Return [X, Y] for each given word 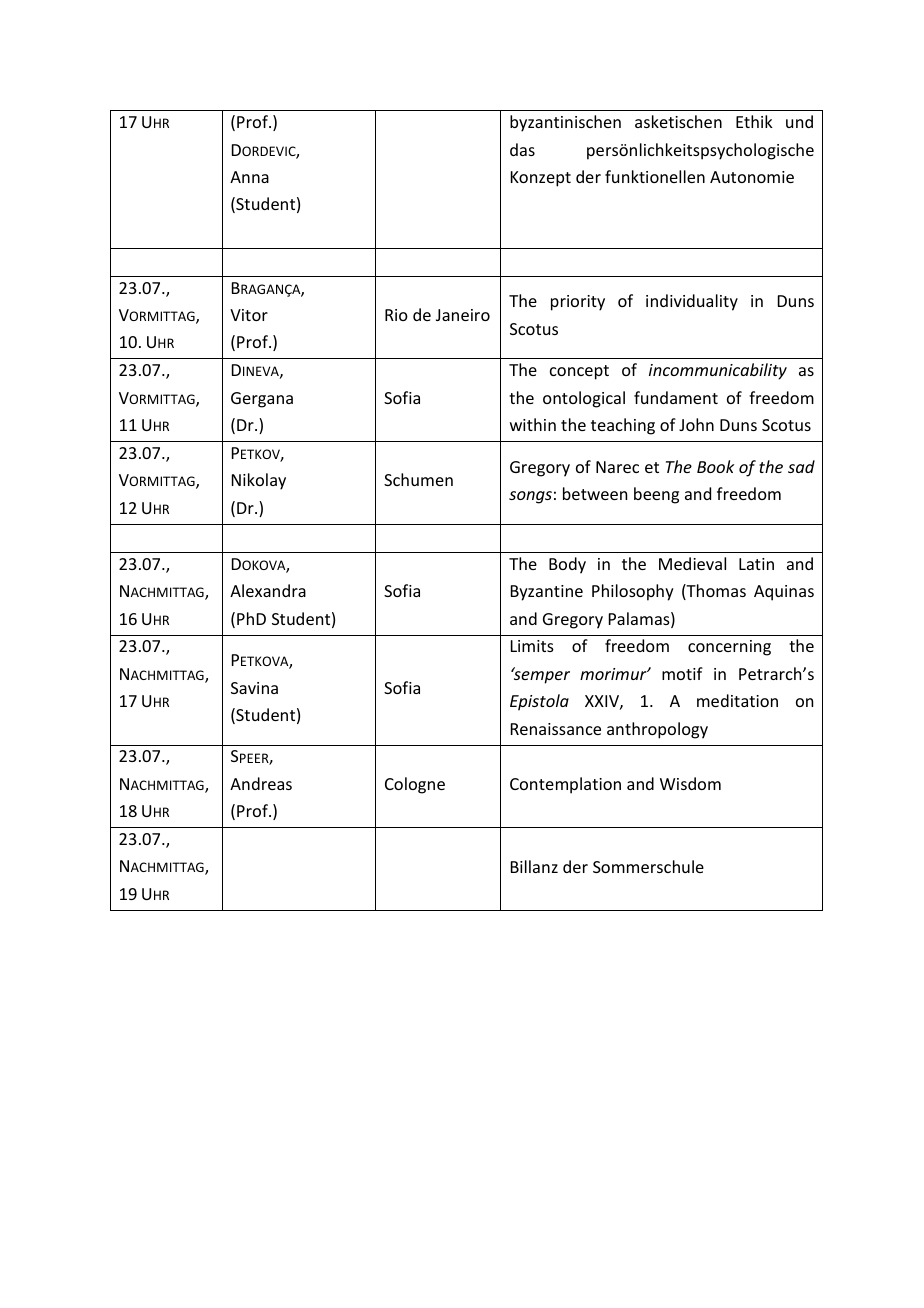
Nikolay [259, 481]
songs [530, 497]
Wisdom [690, 783]
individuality [692, 302]
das [522, 149]
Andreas [261, 783]
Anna [249, 177]
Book [715, 466]
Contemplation [565, 785]
